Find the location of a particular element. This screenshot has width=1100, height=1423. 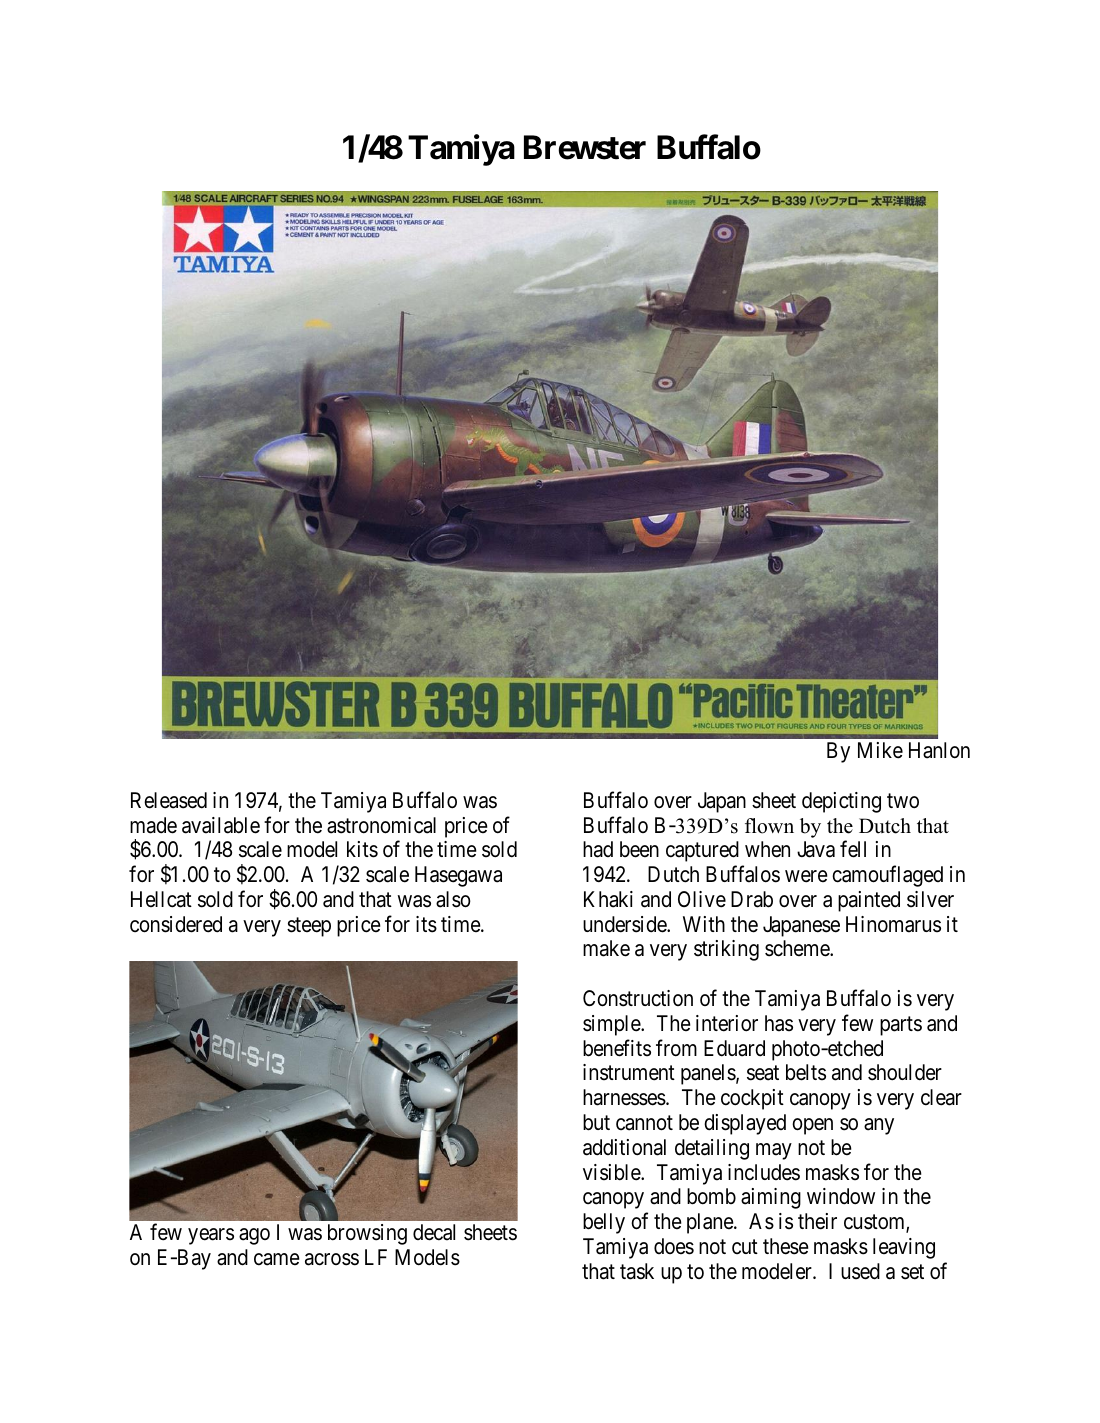

Released is located at coordinates (169, 800).
